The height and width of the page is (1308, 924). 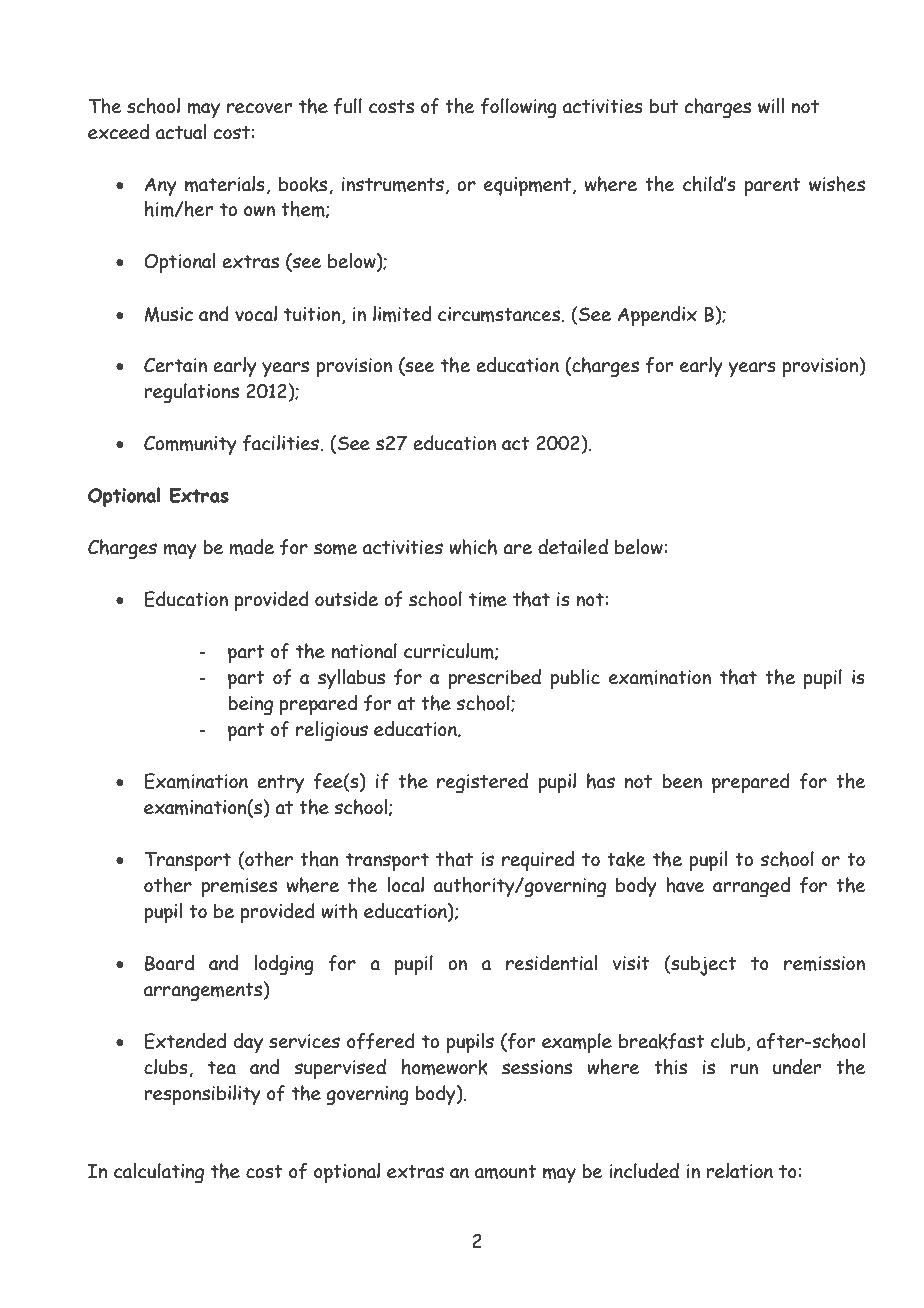 I want to click on amount, so click(x=506, y=1172).
